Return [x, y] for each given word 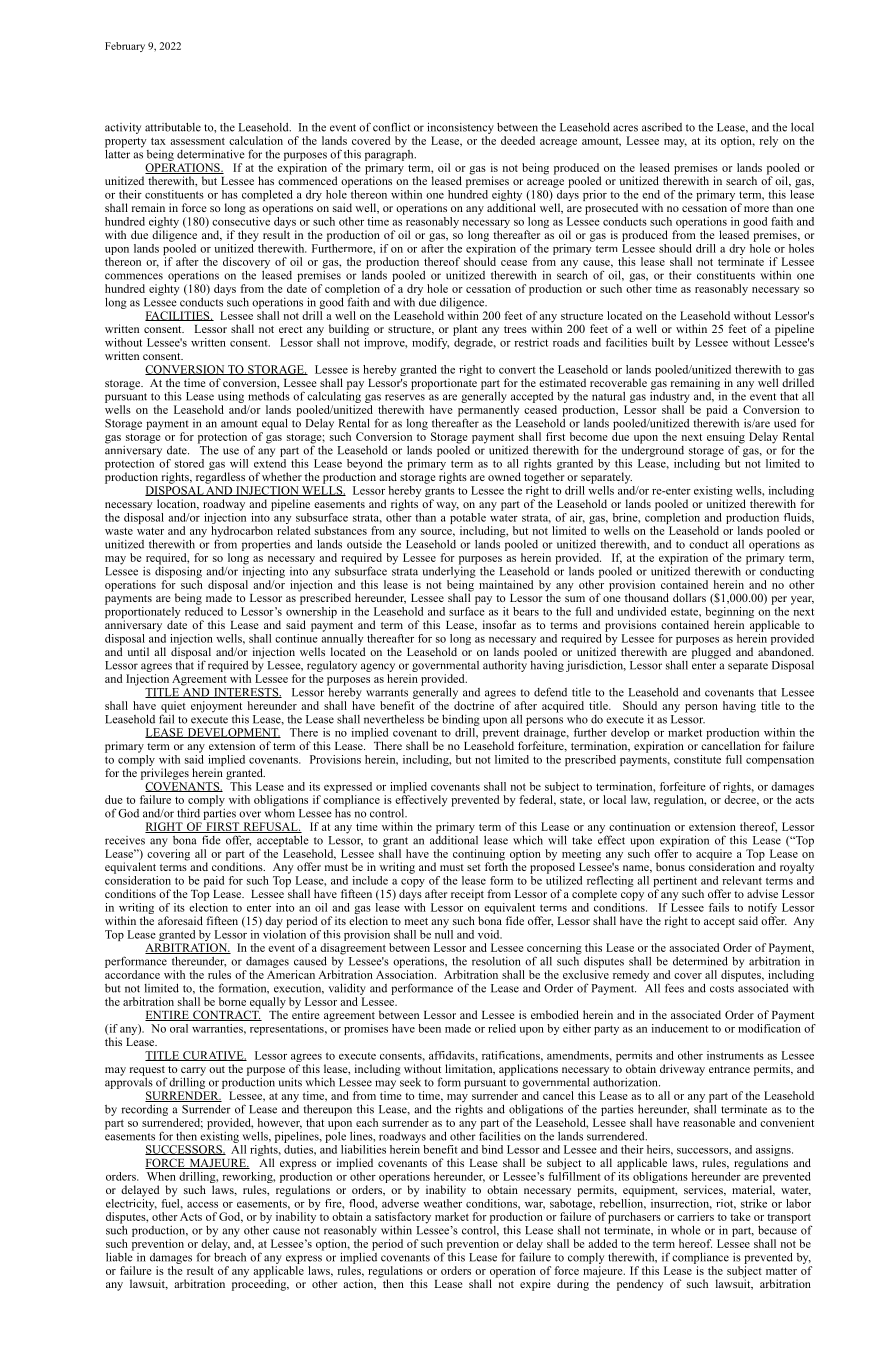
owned [504, 476]
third [188, 813]
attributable [173, 127]
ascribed [662, 127]
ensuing [726, 439]
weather [442, 1202]
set [474, 867]
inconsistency [460, 128]
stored [189, 463]
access [202, 1205]
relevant [742, 880]
